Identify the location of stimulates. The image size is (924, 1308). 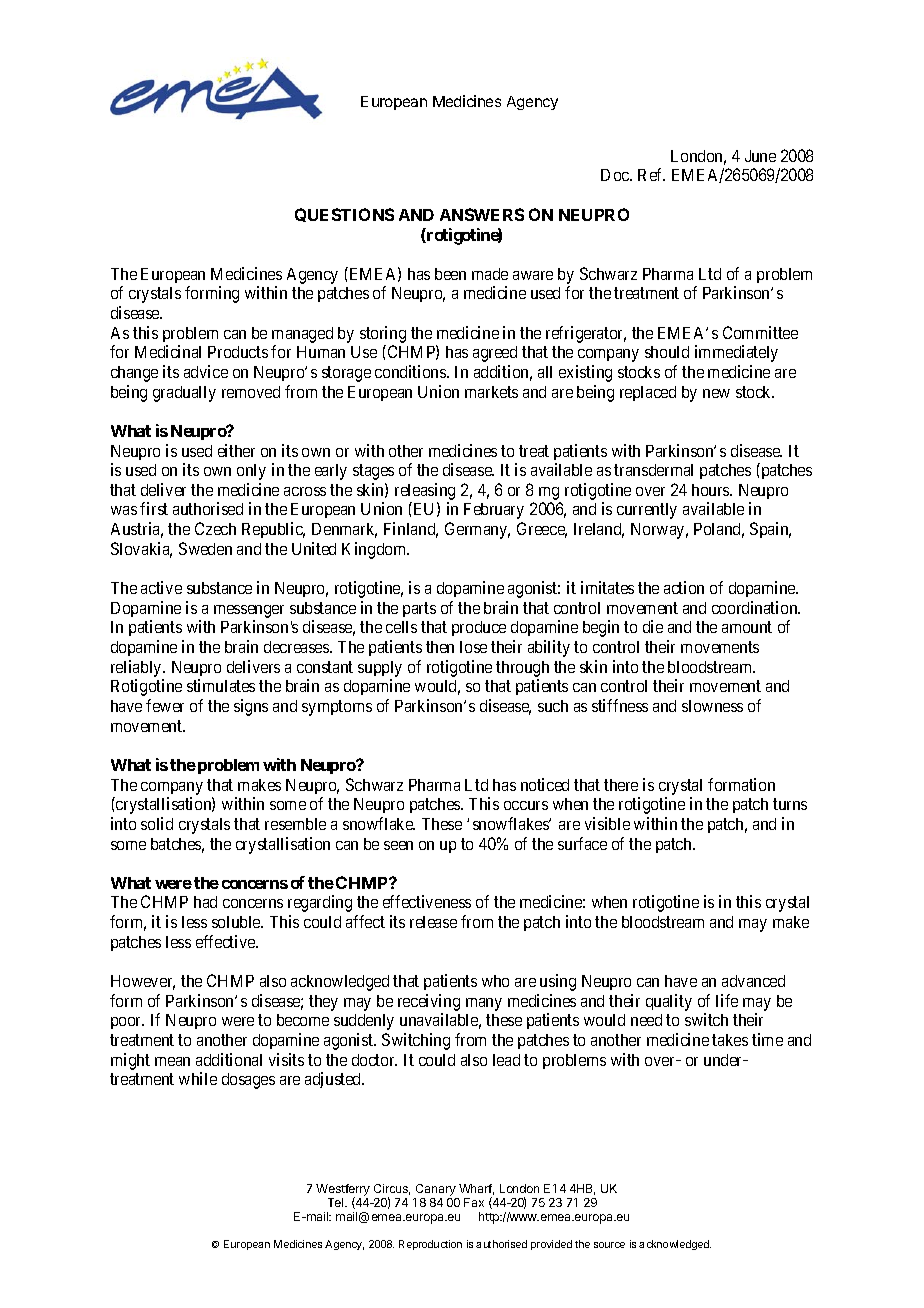
(221, 685).
